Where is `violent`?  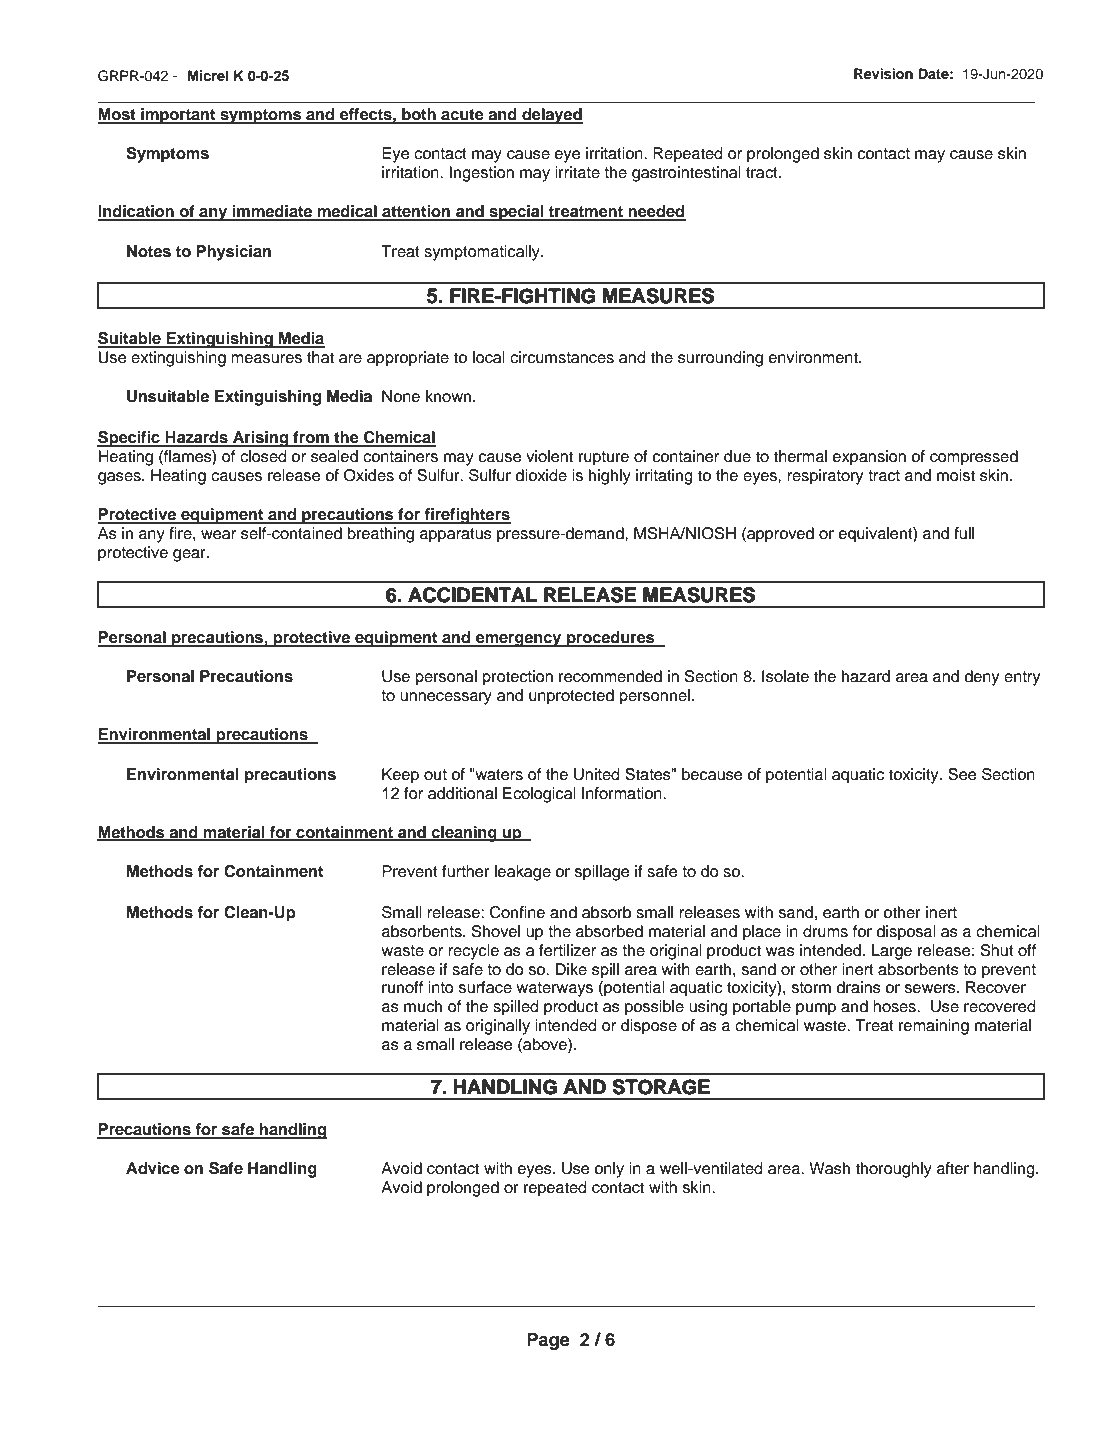 violent is located at coordinates (549, 456).
